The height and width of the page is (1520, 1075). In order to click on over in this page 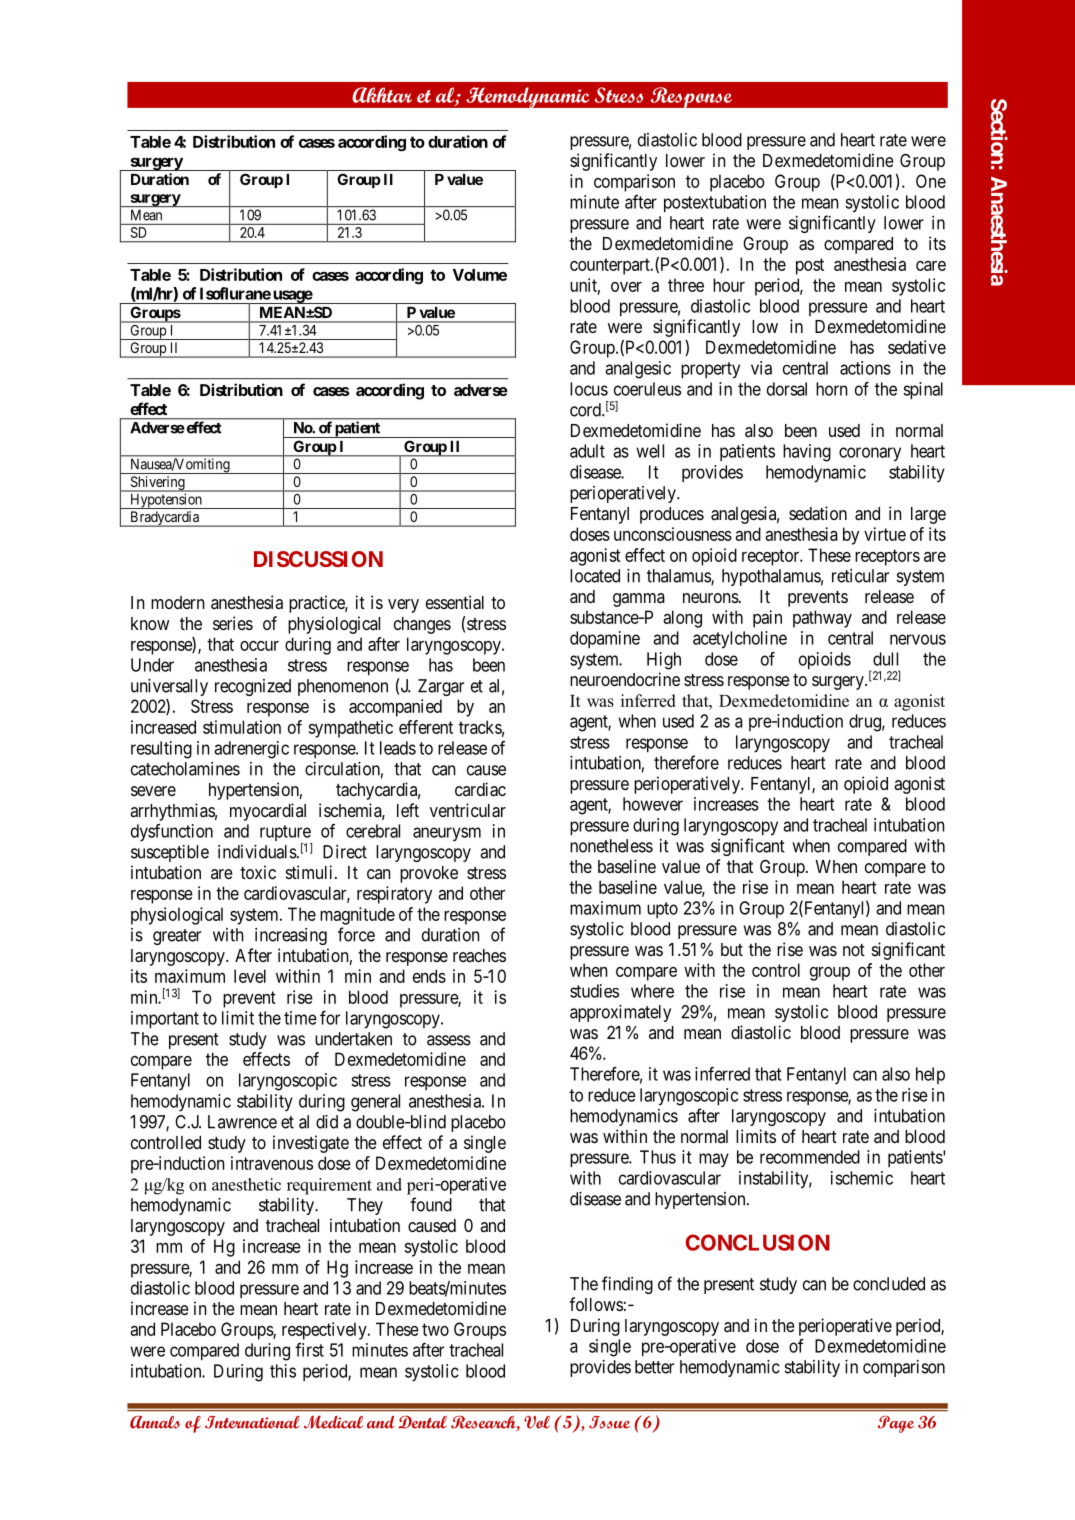, I will do `click(626, 287)`.
